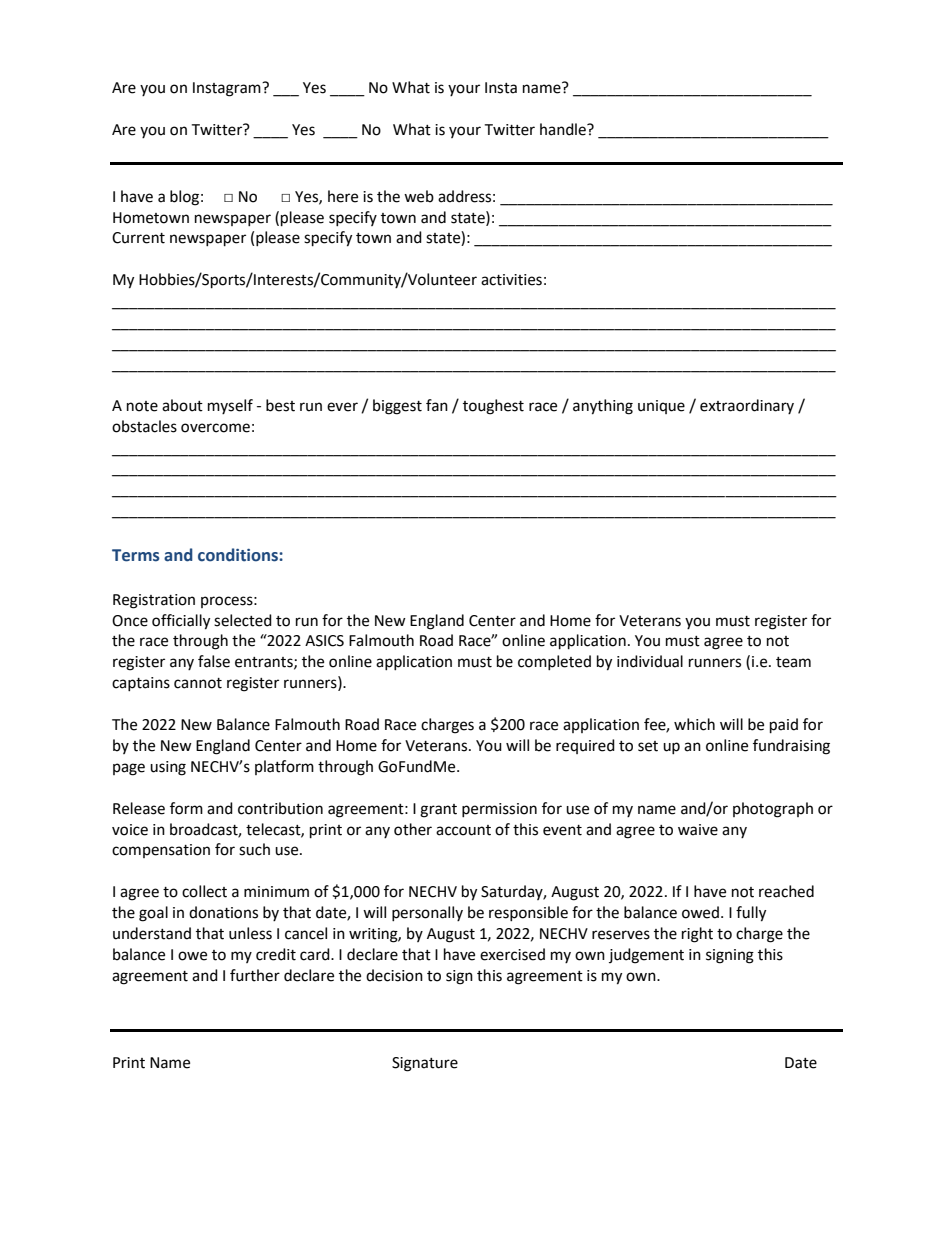 This screenshot has height=1233, width=952. I want to click on exercised, so click(512, 954).
